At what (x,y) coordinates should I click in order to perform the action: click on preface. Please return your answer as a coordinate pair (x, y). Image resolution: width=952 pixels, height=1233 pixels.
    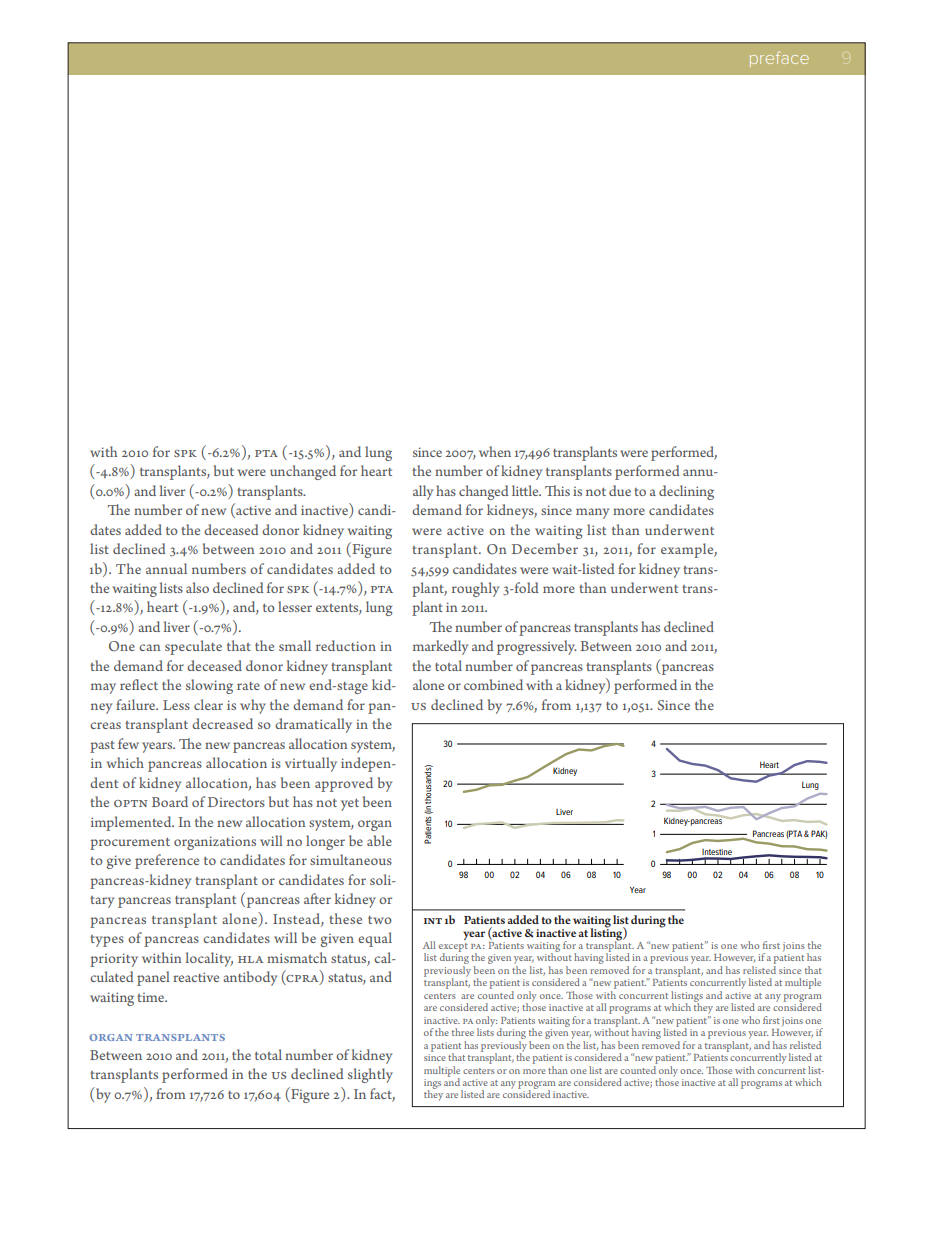
    Looking at the image, I should click on (779, 59).
